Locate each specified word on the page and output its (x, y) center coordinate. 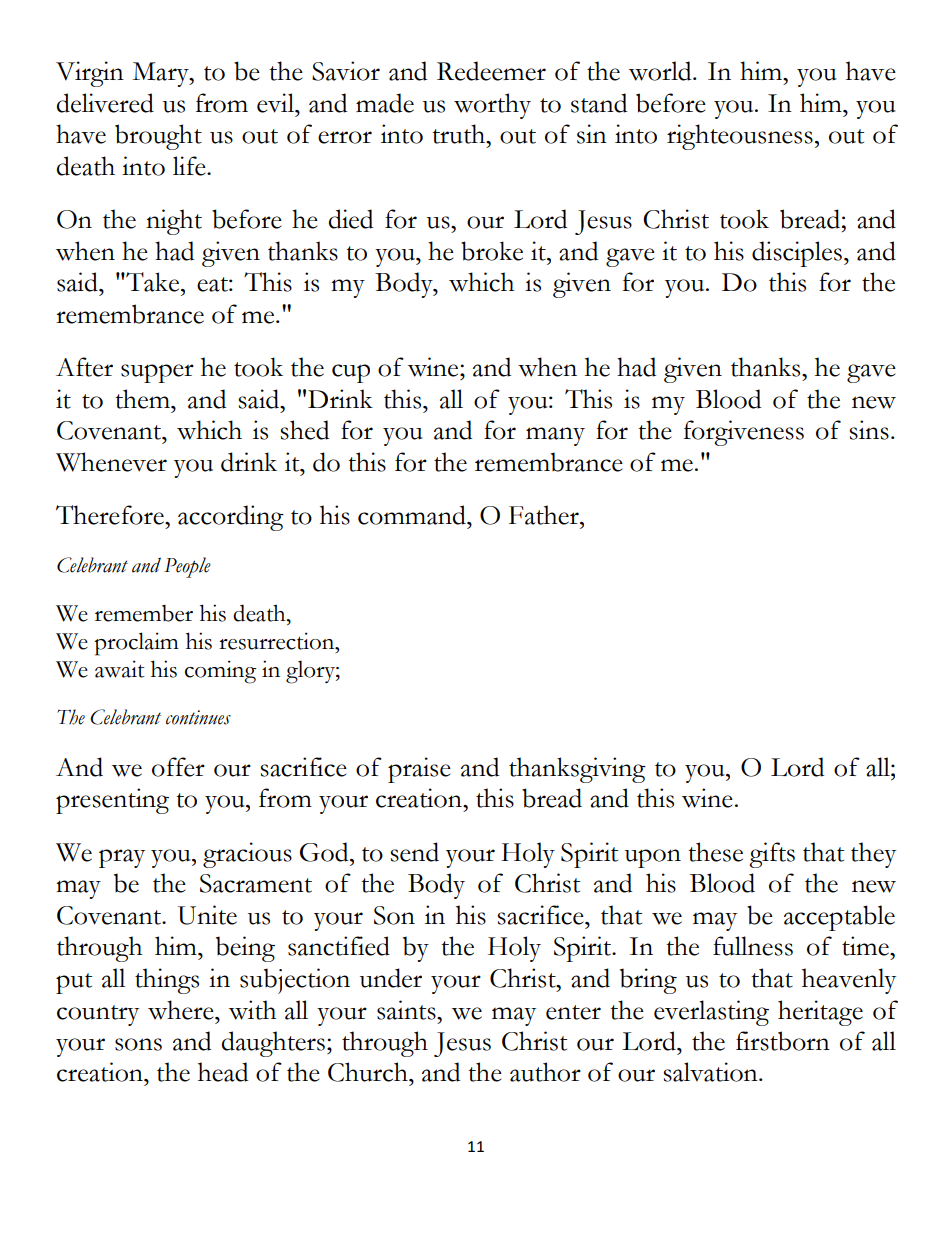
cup (351, 373)
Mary (161, 74)
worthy (492, 106)
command (413, 515)
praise (419, 770)
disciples (797, 254)
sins (869, 430)
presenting (112, 801)
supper (157, 373)
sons (138, 1044)
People (187, 567)
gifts (772, 855)
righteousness (740, 137)
